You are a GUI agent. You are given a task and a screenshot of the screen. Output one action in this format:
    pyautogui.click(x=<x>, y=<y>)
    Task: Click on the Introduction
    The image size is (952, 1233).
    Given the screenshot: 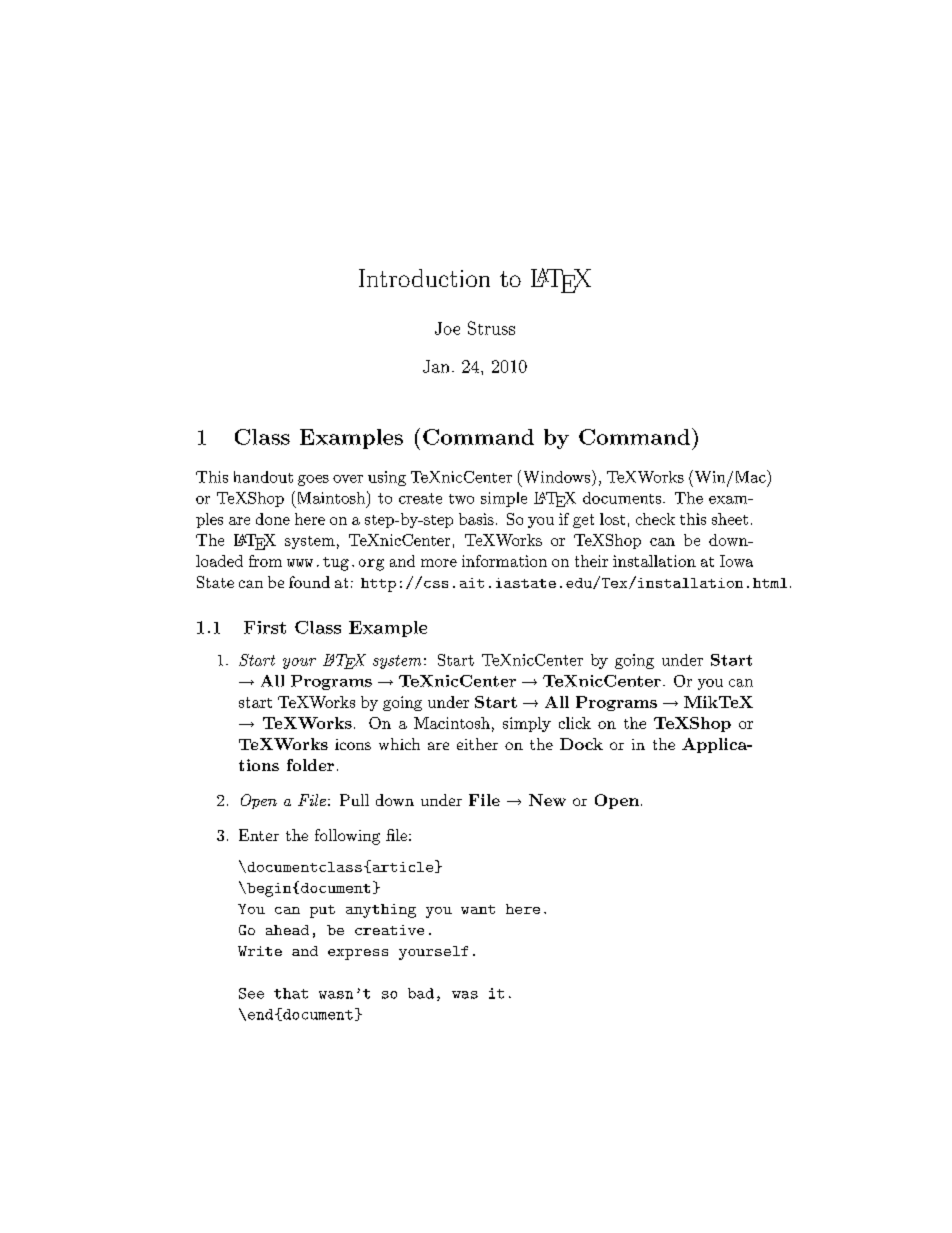 What is the action you would take?
    pyautogui.click(x=424, y=278)
